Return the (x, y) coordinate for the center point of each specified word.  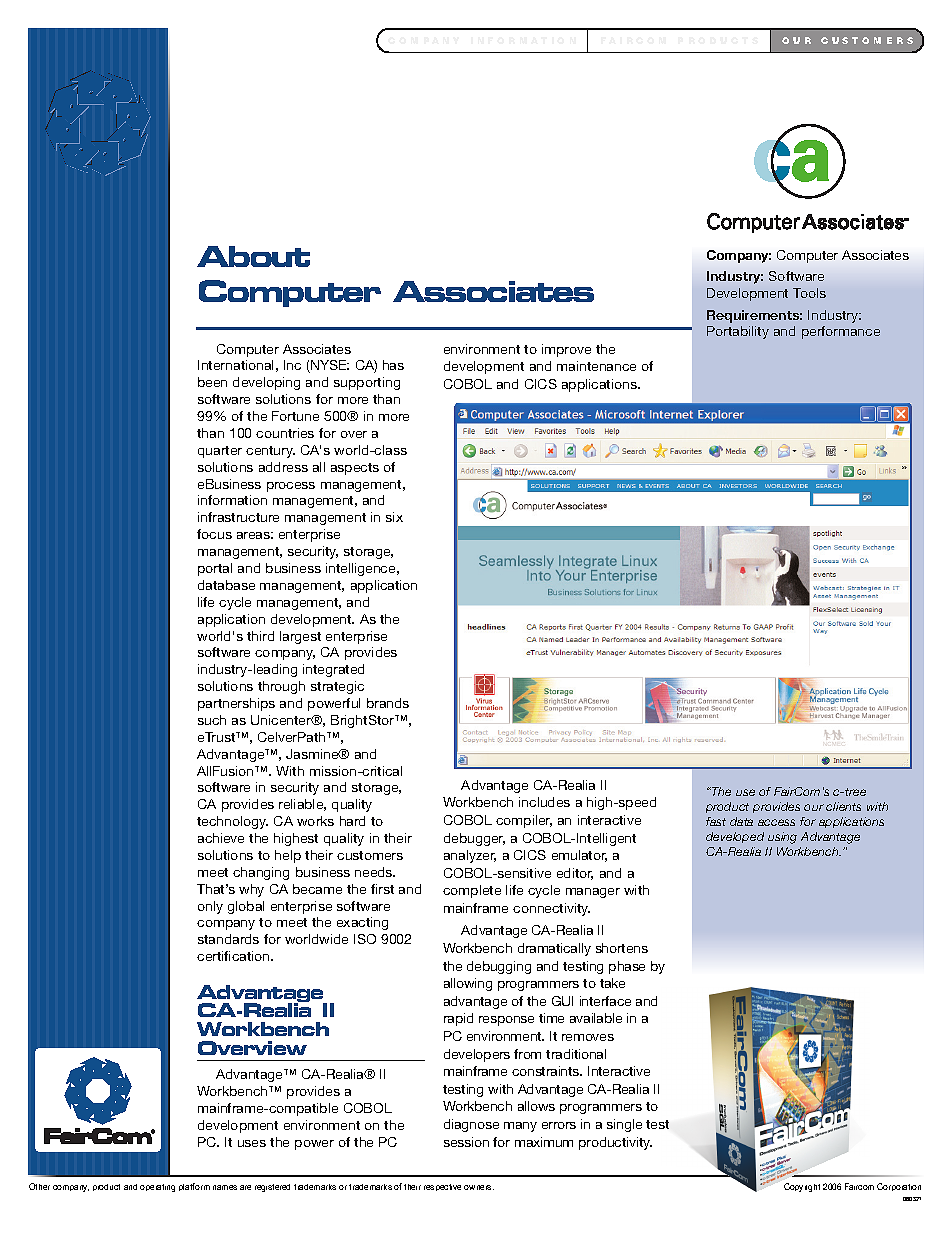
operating (157, 1188)
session (466, 1142)
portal (215, 569)
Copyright (802, 1187)
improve (566, 350)
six (394, 517)
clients (843, 806)
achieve (221, 838)
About (253, 256)
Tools (809, 293)
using (782, 838)
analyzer (470, 856)
